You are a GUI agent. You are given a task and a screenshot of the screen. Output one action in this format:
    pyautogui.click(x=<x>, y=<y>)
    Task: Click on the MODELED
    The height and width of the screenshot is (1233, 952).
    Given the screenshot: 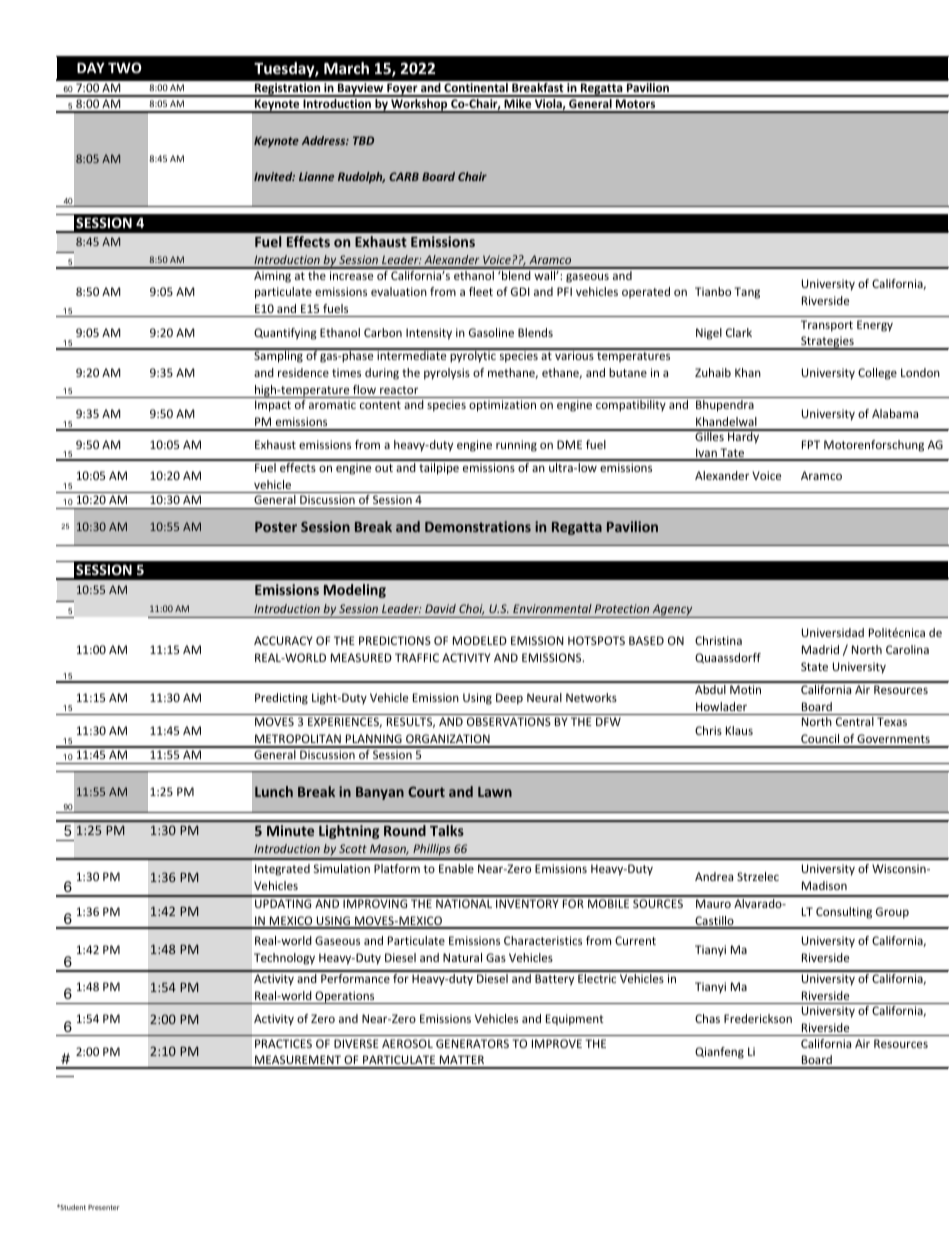 What is the action you would take?
    pyautogui.click(x=480, y=640)
